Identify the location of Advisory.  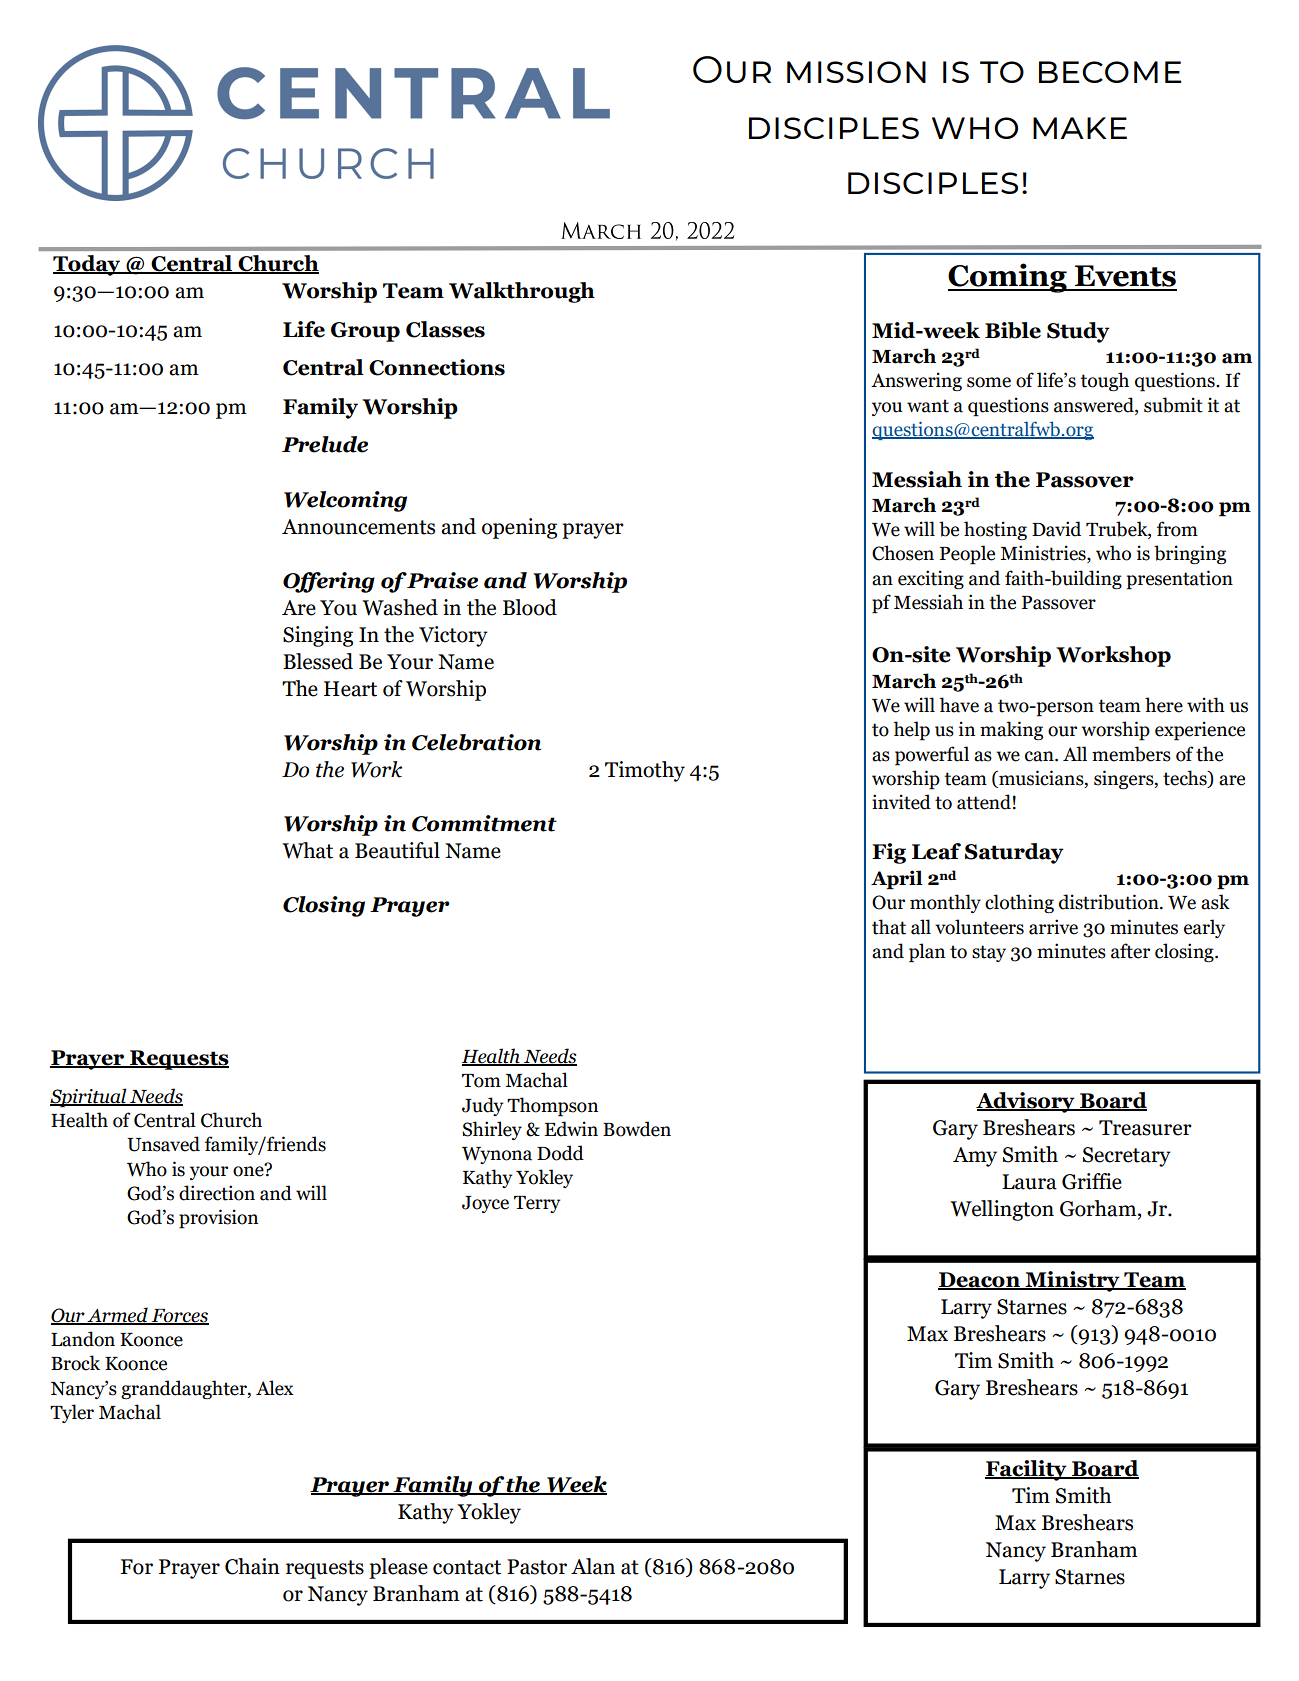
(1026, 1102).
